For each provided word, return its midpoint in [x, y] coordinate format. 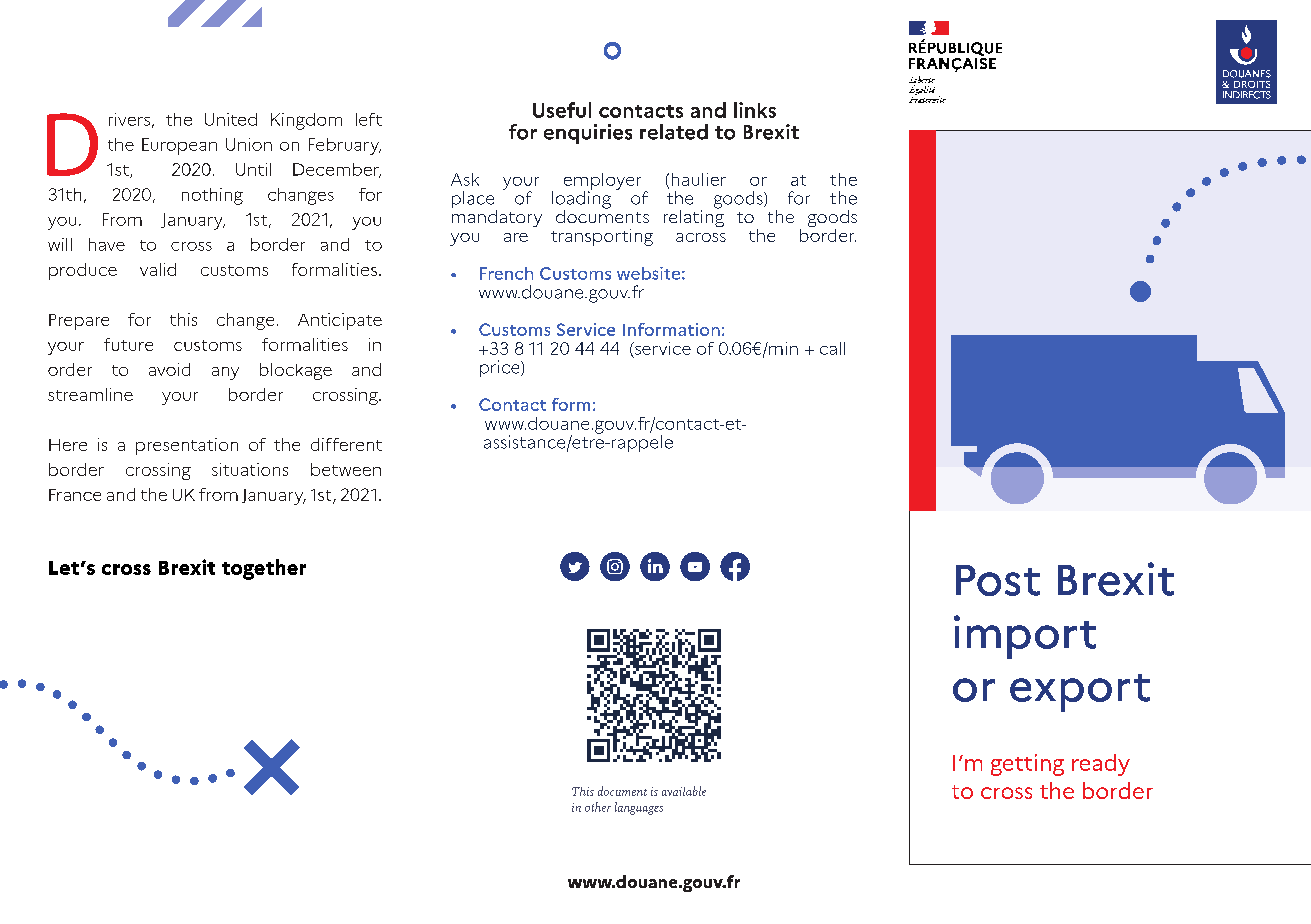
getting [1027, 765]
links [755, 110]
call [832, 348]
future [128, 344]
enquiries [588, 134]
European [179, 146]
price [501, 368]
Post [998, 580]
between [346, 469]
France [75, 495]
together [264, 569]
